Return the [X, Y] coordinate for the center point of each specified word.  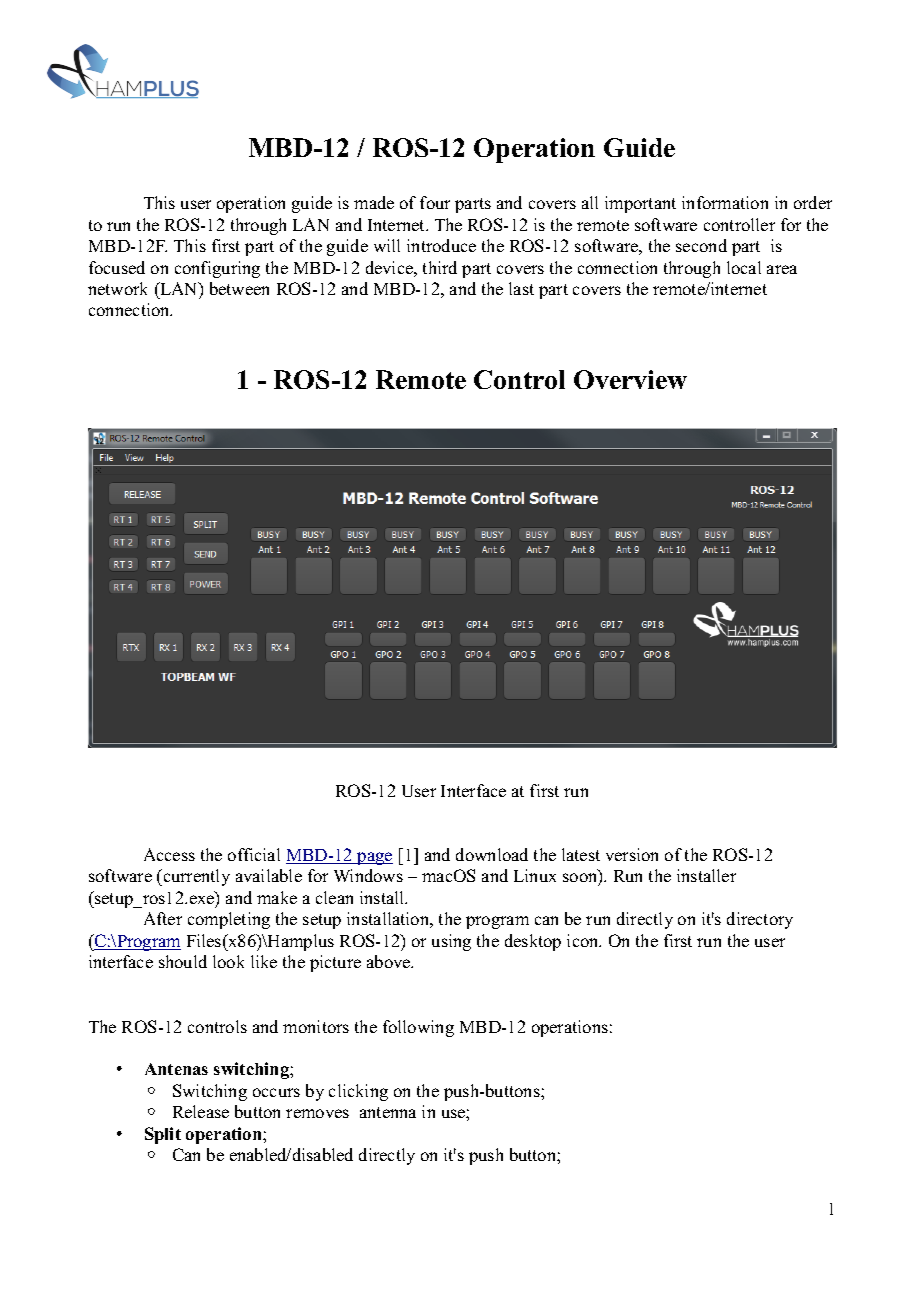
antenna [388, 1112]
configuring [217, 269]
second [701, 245]
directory [760, 920]
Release [201, 1111]
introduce [441, 245]
